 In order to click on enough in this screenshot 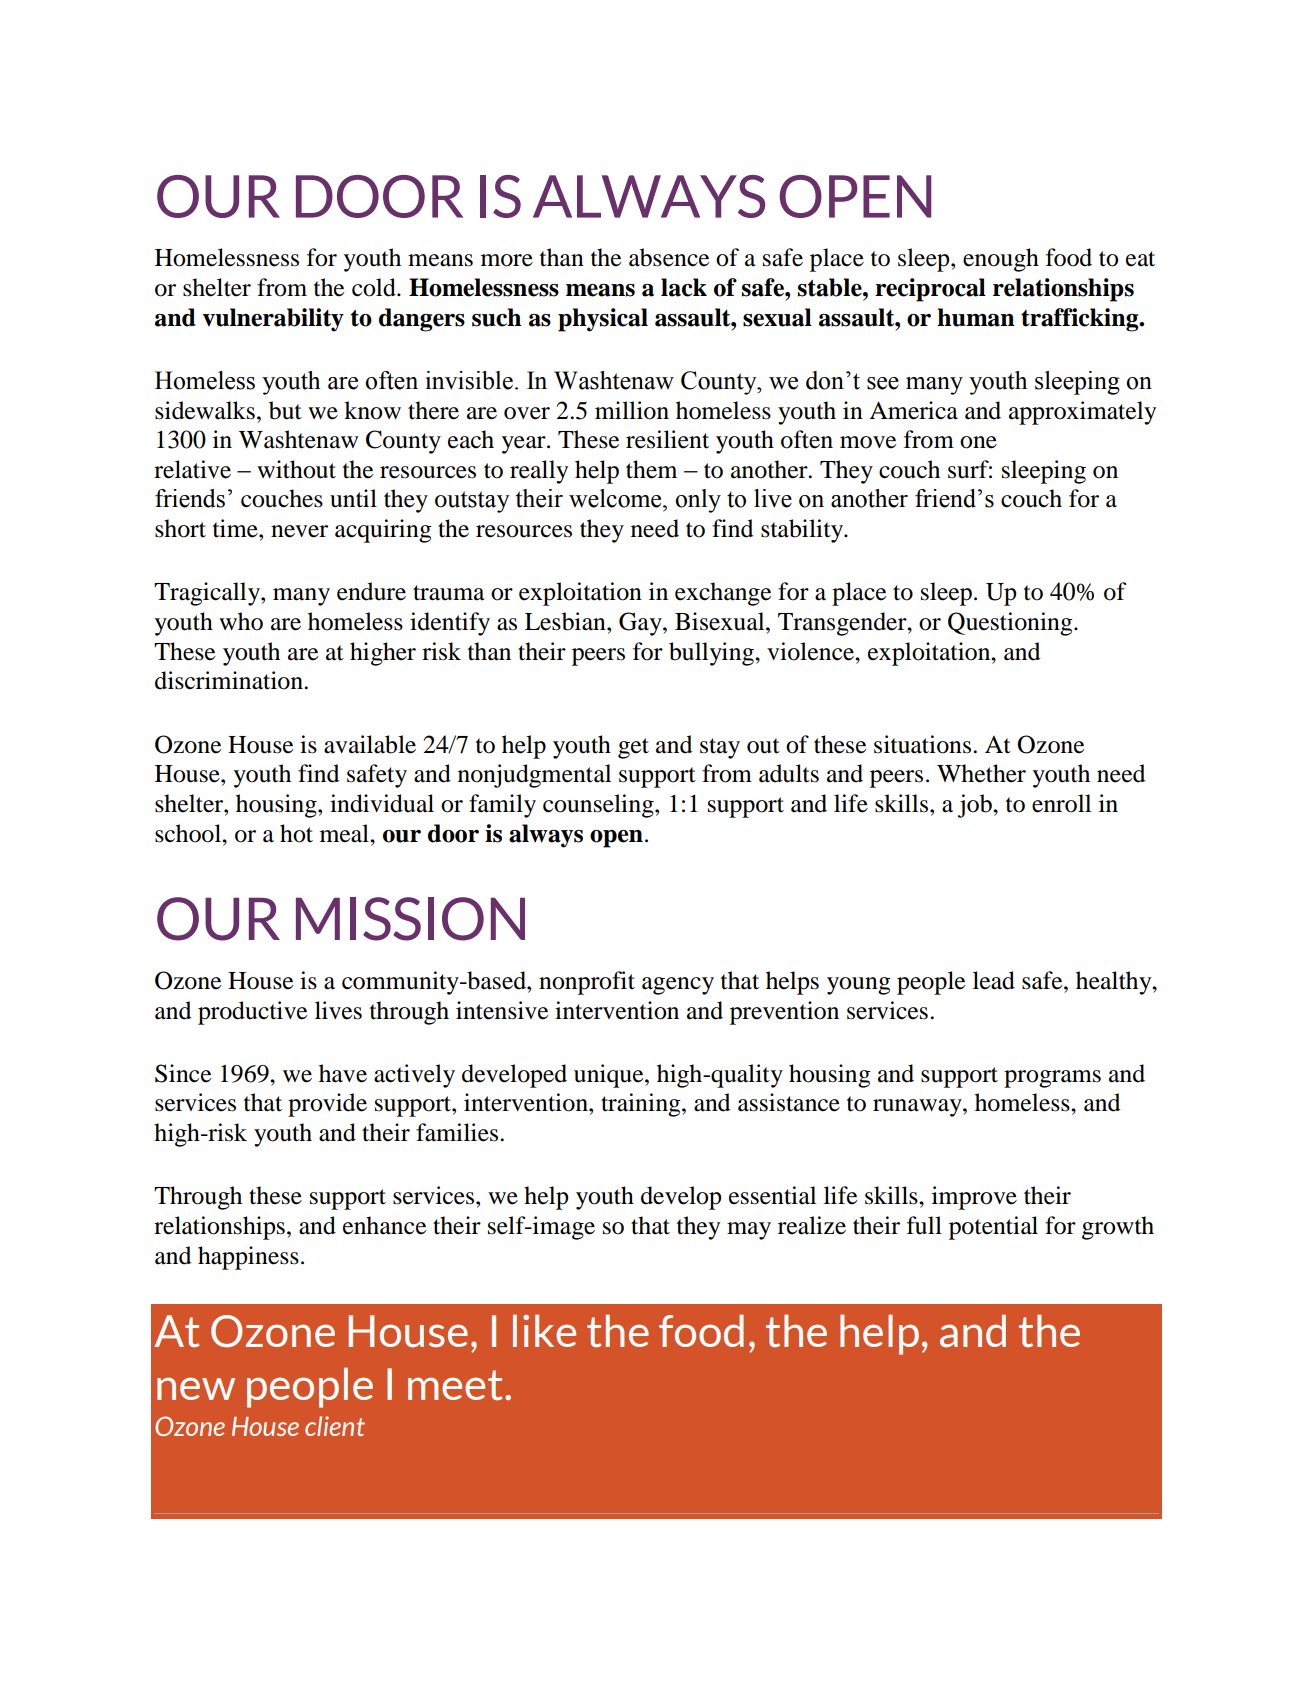, I will do `click(1001, 260)`.
